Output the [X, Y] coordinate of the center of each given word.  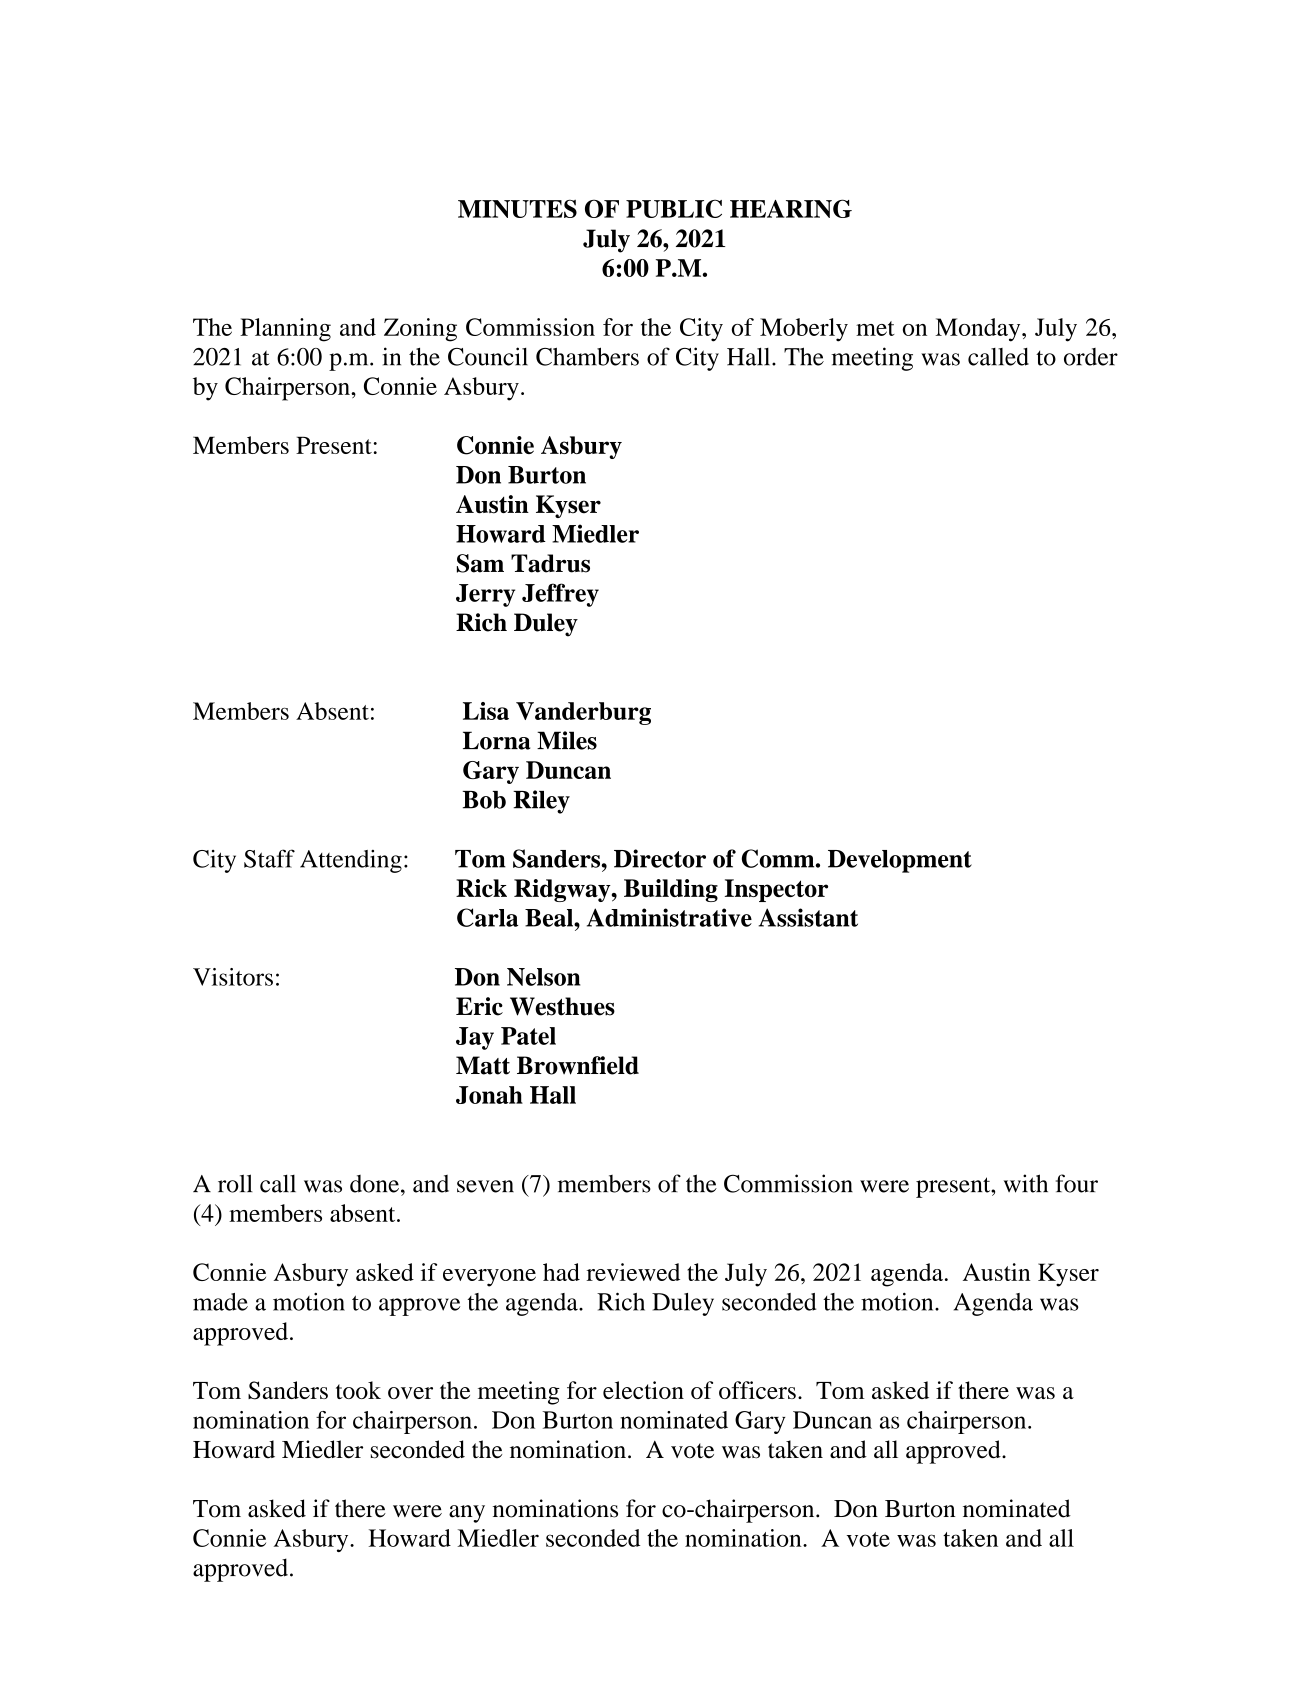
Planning [285, 330]
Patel [528, 1036]
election [643, 1390]
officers [757, 1390]
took [358, 1390]
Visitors [233, 977]
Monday [979, 330]
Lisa [486, 711]
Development [900, 861]
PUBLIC [674, 208]
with [1026, 1183]
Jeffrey [560, 595]
